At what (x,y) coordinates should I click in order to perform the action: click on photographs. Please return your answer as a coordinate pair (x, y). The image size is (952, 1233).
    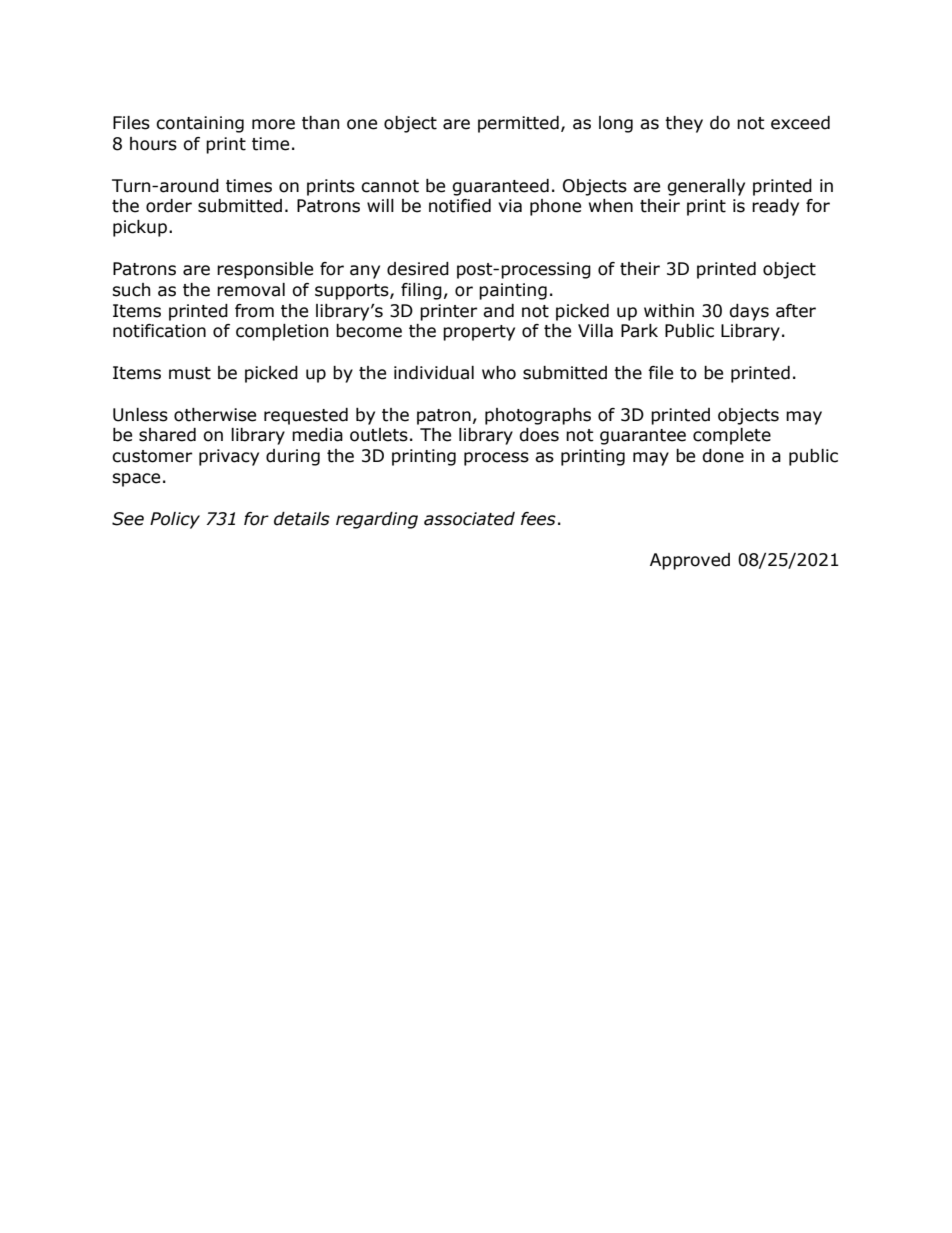
    Looking at the image, I should click on (538, 416).
